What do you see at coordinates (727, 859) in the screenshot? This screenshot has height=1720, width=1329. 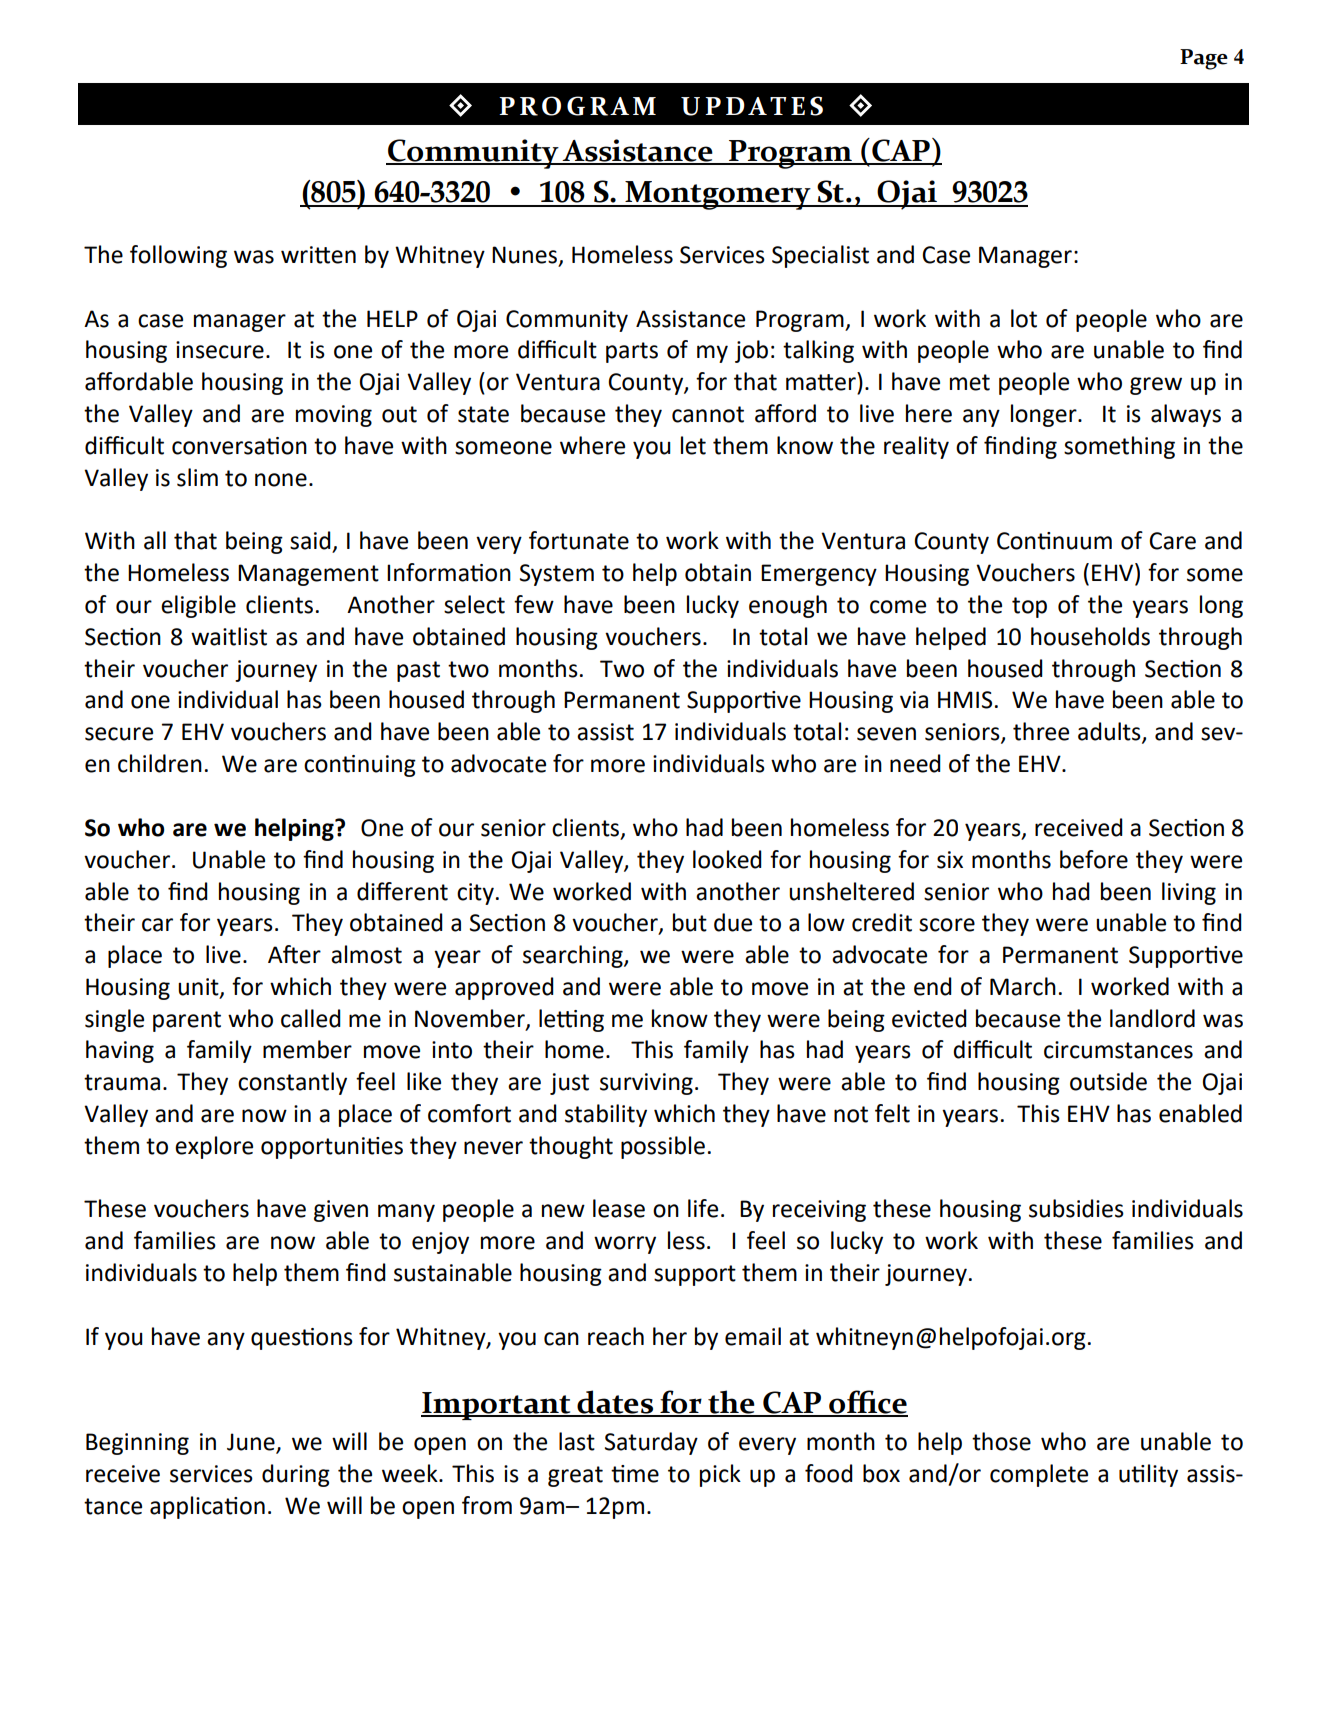 I see `looked` at bounding box center [727, 859].
